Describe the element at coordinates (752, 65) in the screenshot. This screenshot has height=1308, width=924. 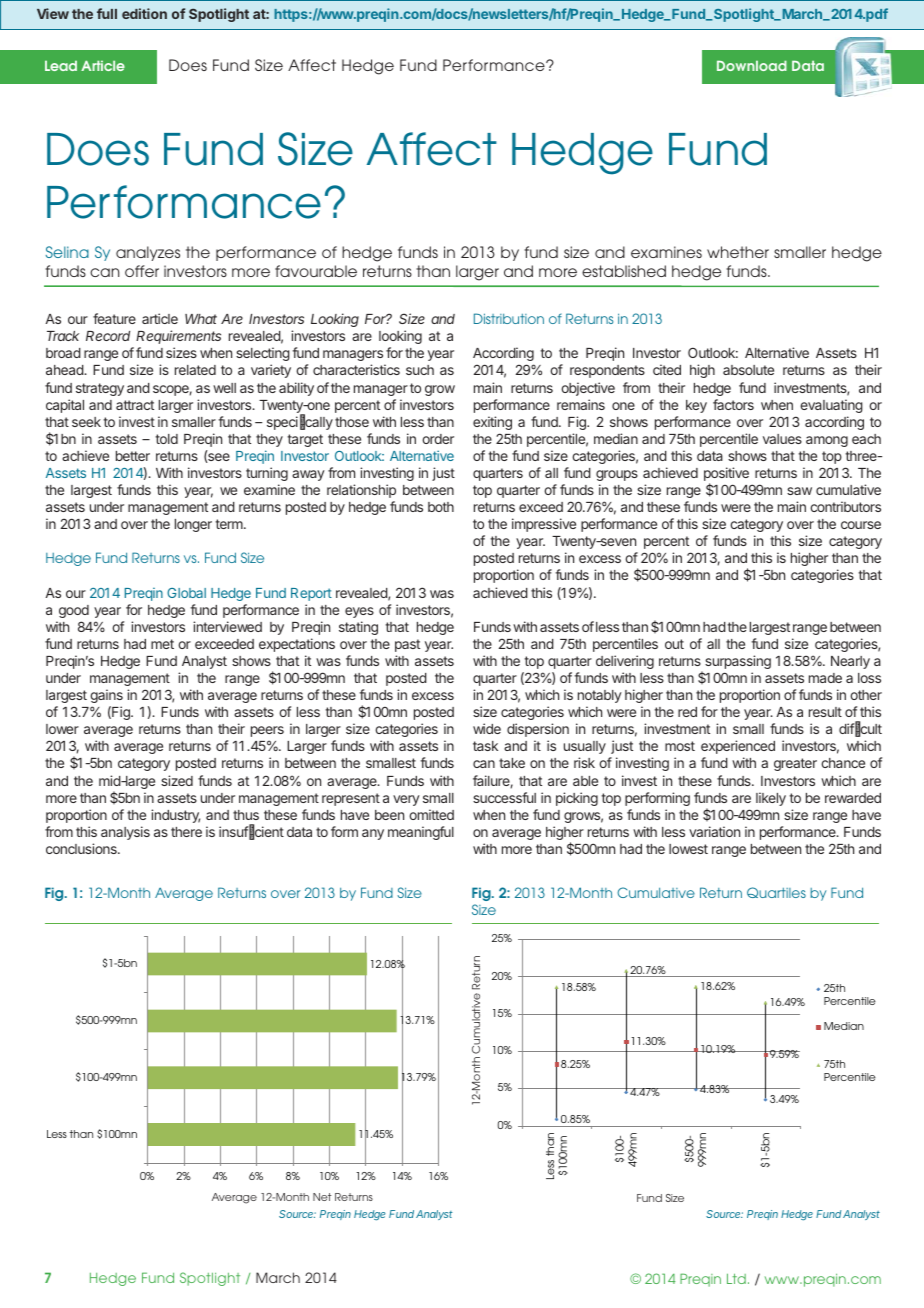
I see `Download` at that location.
